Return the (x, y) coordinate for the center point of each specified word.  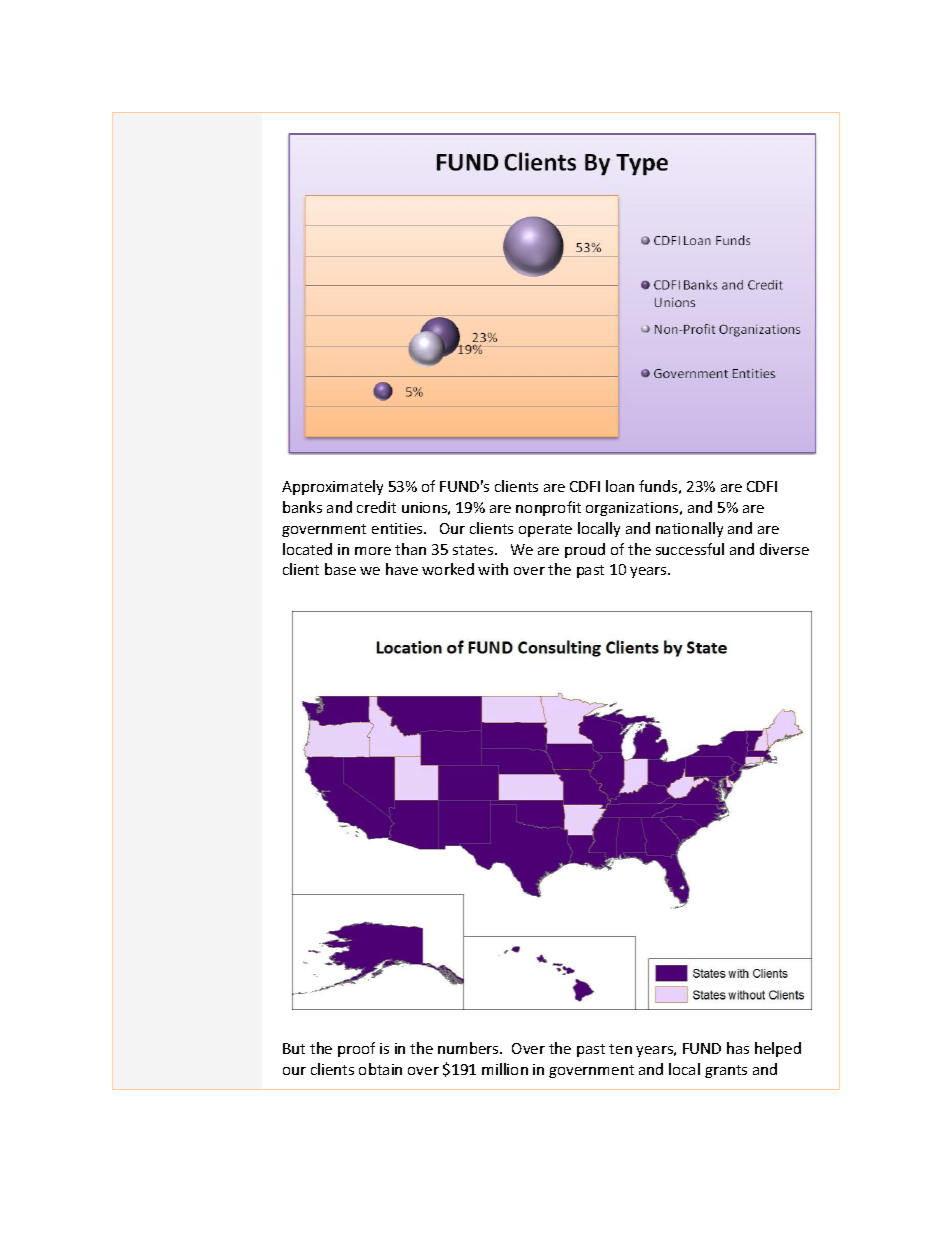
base (340, 569)
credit (376, 507)
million (505, 1069)
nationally (689, 529)
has (738, 1048)
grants (726, 1071)
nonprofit (548, 508)
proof (356, 1049)
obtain (380, 1069)
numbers (469, 1048)
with (493, 569)
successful (690, 549)
